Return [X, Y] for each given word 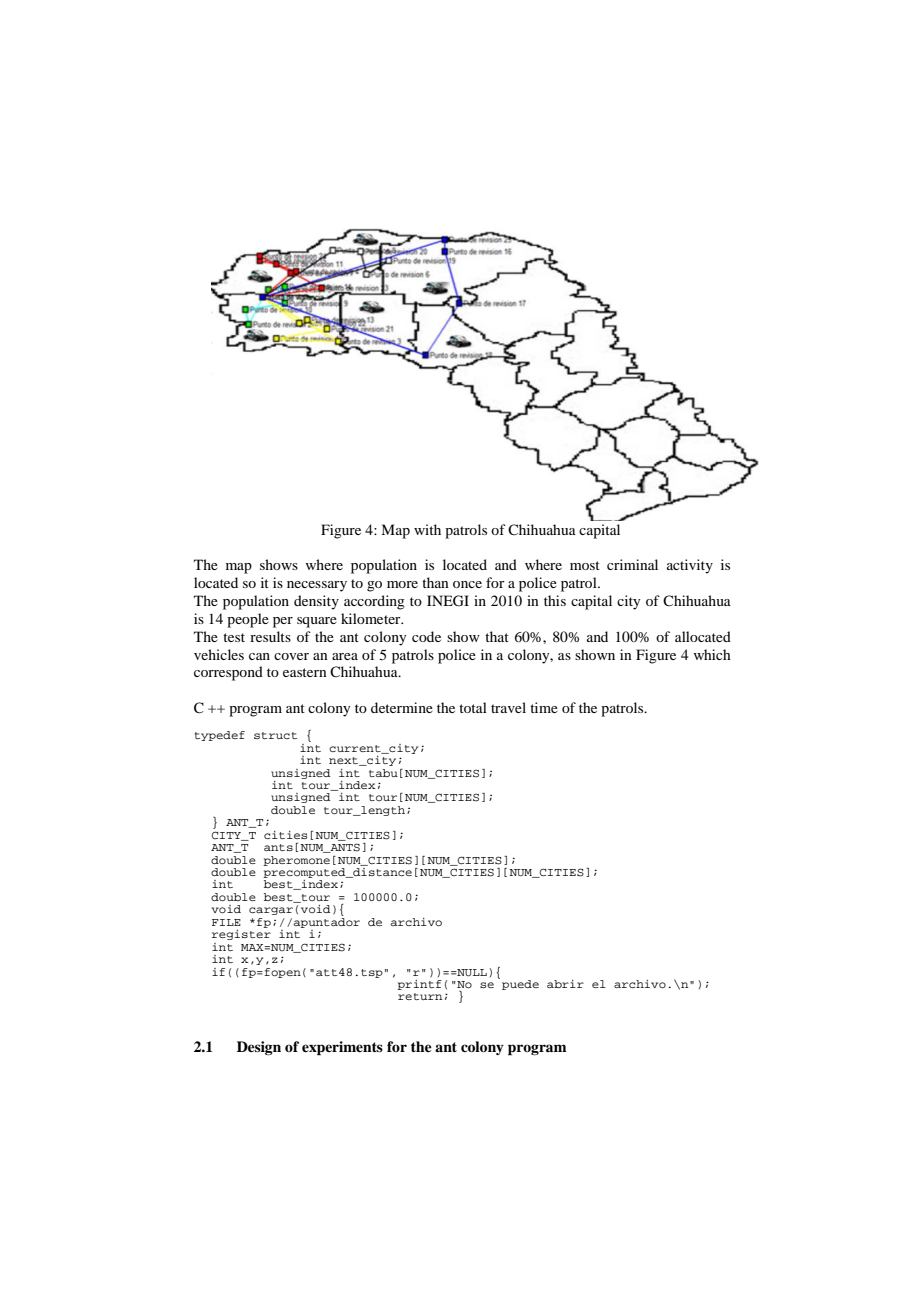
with [427, 529]
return [420, 996]
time [544, 707]
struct [275, 735]
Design [259, 1048]
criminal [632, 564]
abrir [565, 984]
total [473, 707]
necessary [317, 586]
